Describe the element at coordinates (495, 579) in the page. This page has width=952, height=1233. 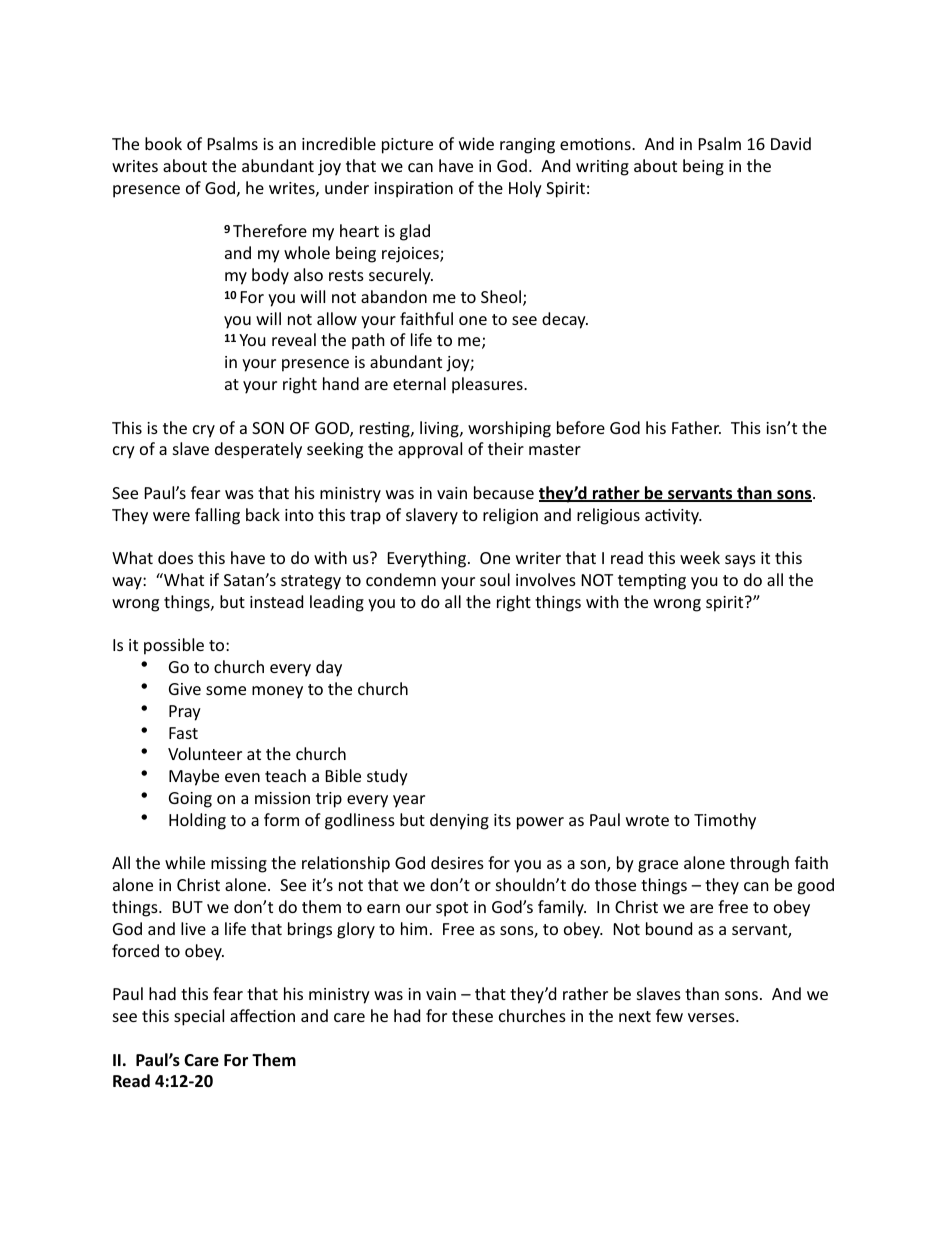
I see `soul` at that location.
